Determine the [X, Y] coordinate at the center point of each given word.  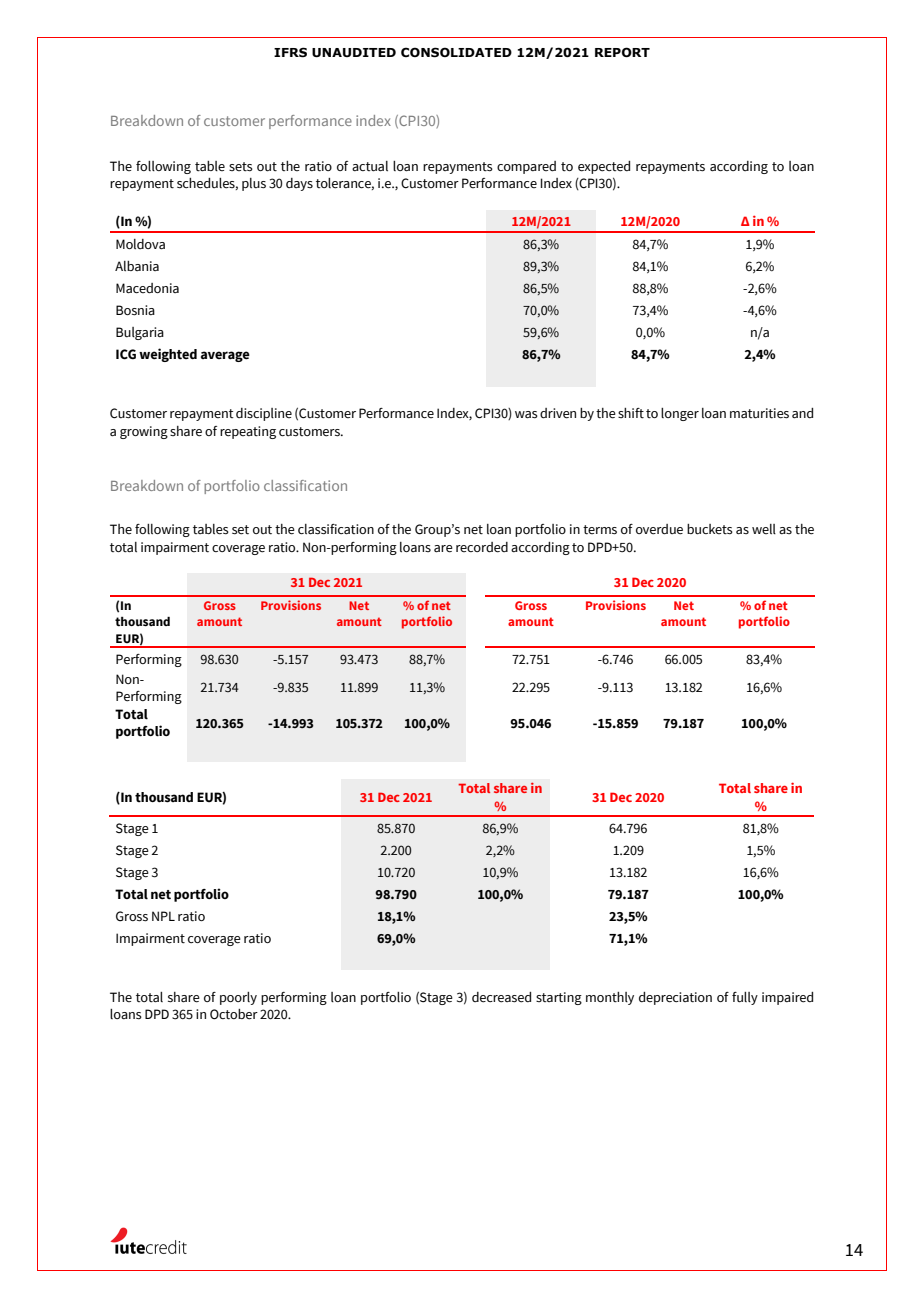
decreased [501, 997]
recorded [482, 547]
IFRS [290, 52]
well [764, 529]
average [225, 356]
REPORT [622, 52]
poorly [238, 998]
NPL [163, 916]
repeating [248, 432]
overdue [659, 529]
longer [680, 414]
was [526, 415]
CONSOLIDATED [456, 52]
